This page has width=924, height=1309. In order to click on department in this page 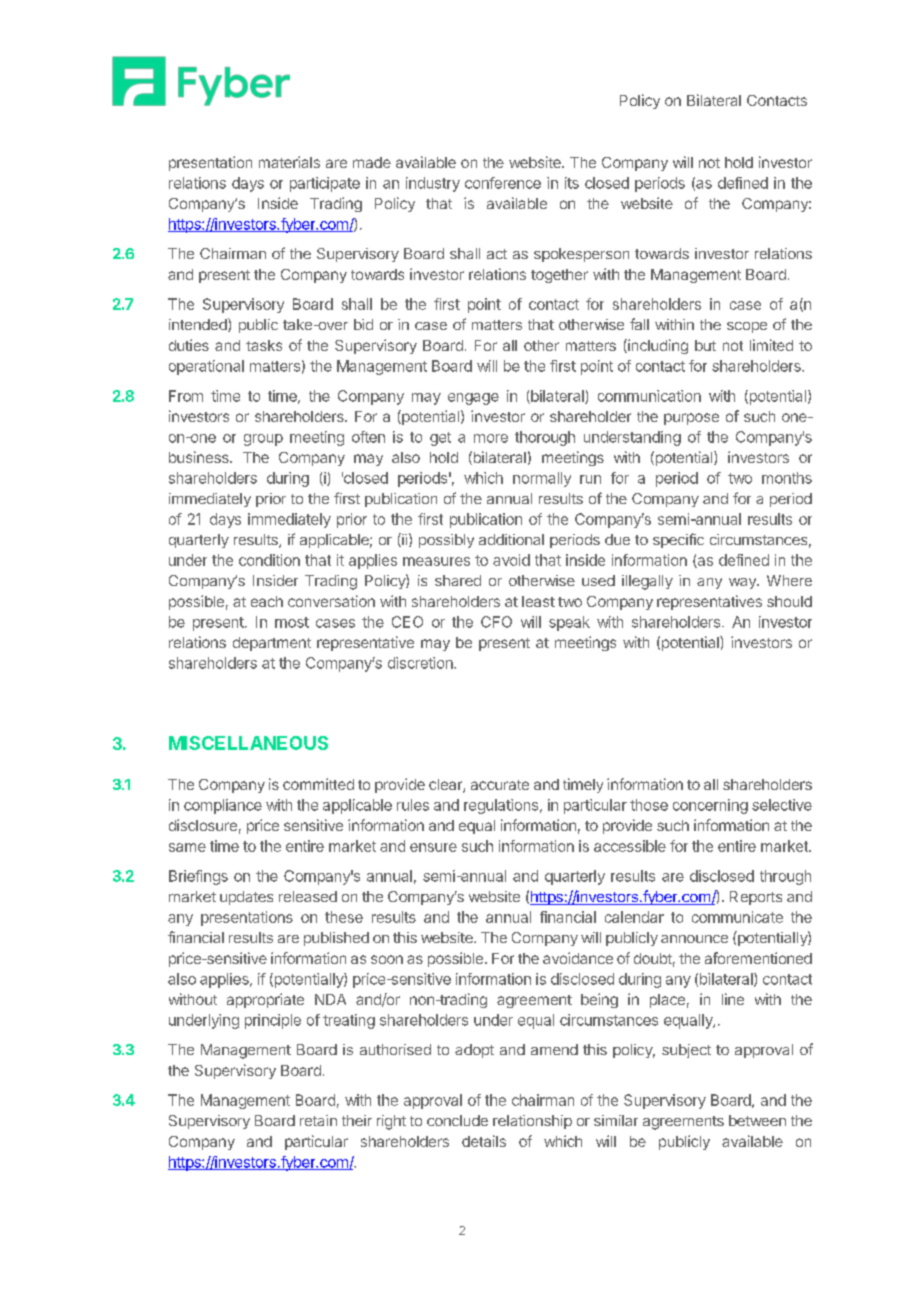, I will do `click(272, 644)`.
